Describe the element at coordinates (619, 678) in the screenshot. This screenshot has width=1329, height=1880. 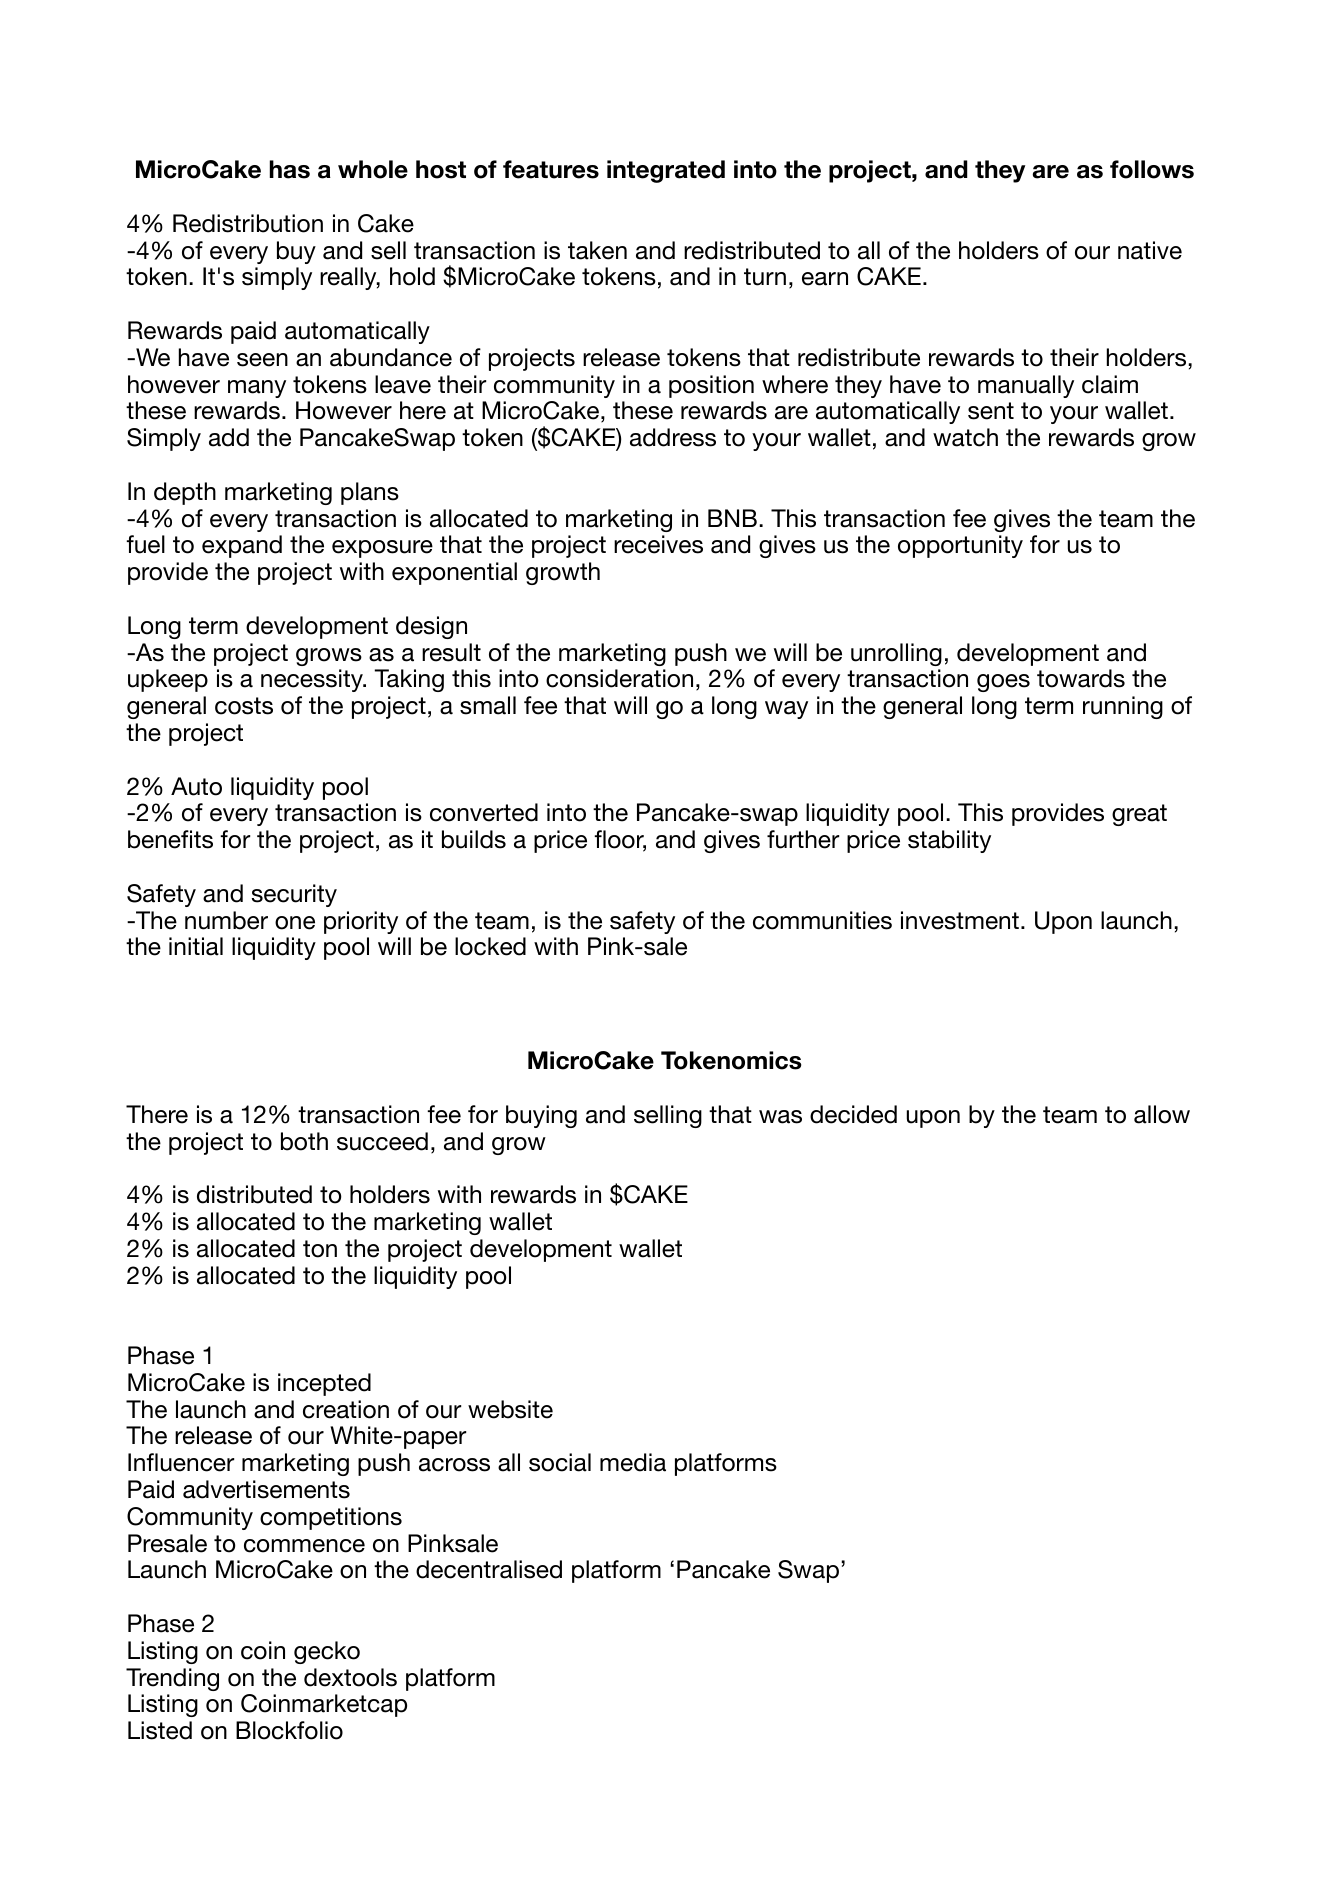
I see `consideration` at that location.
